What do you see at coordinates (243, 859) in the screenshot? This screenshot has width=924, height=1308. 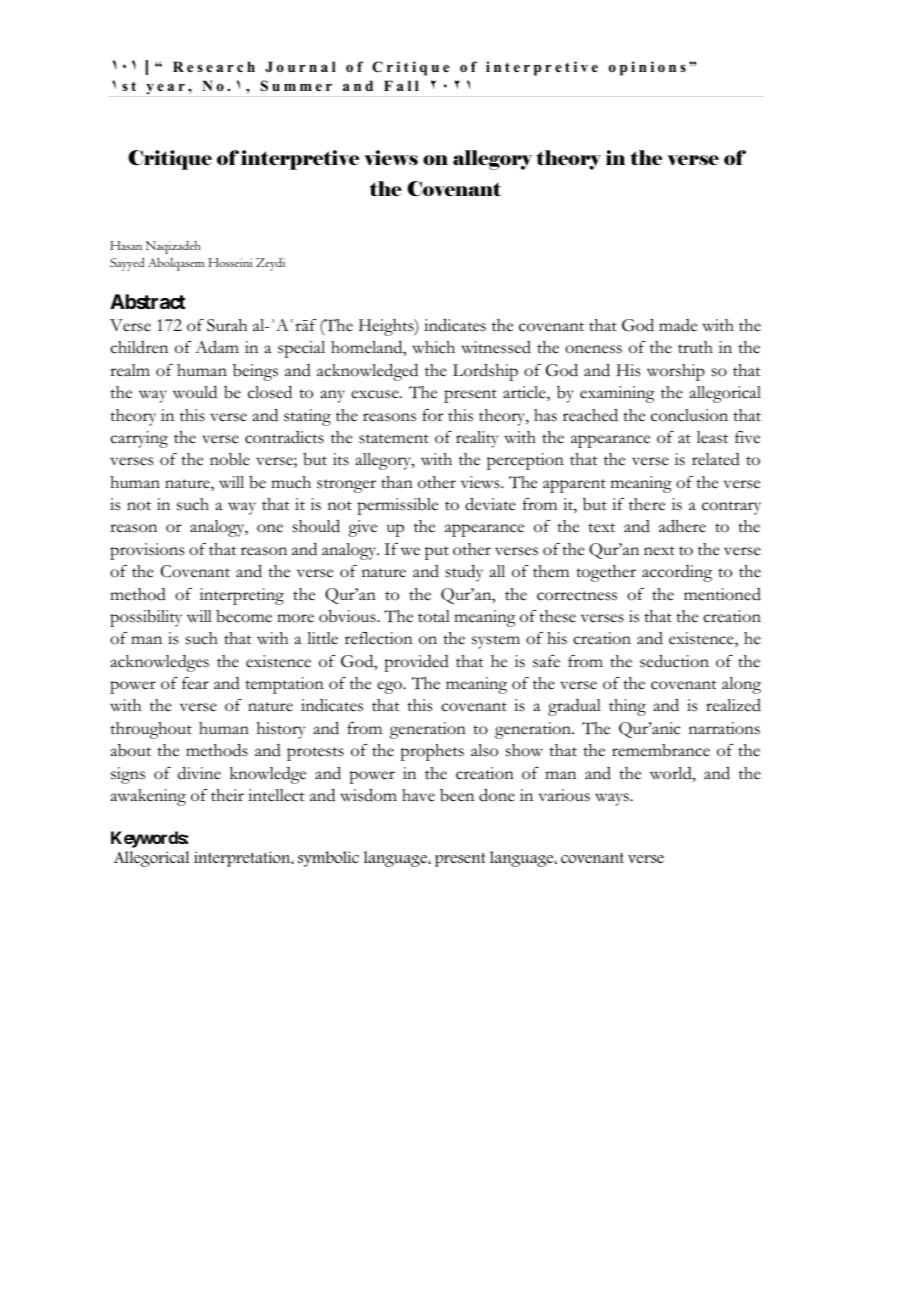 I see `interpretation` at bounding box center [243, 859].
